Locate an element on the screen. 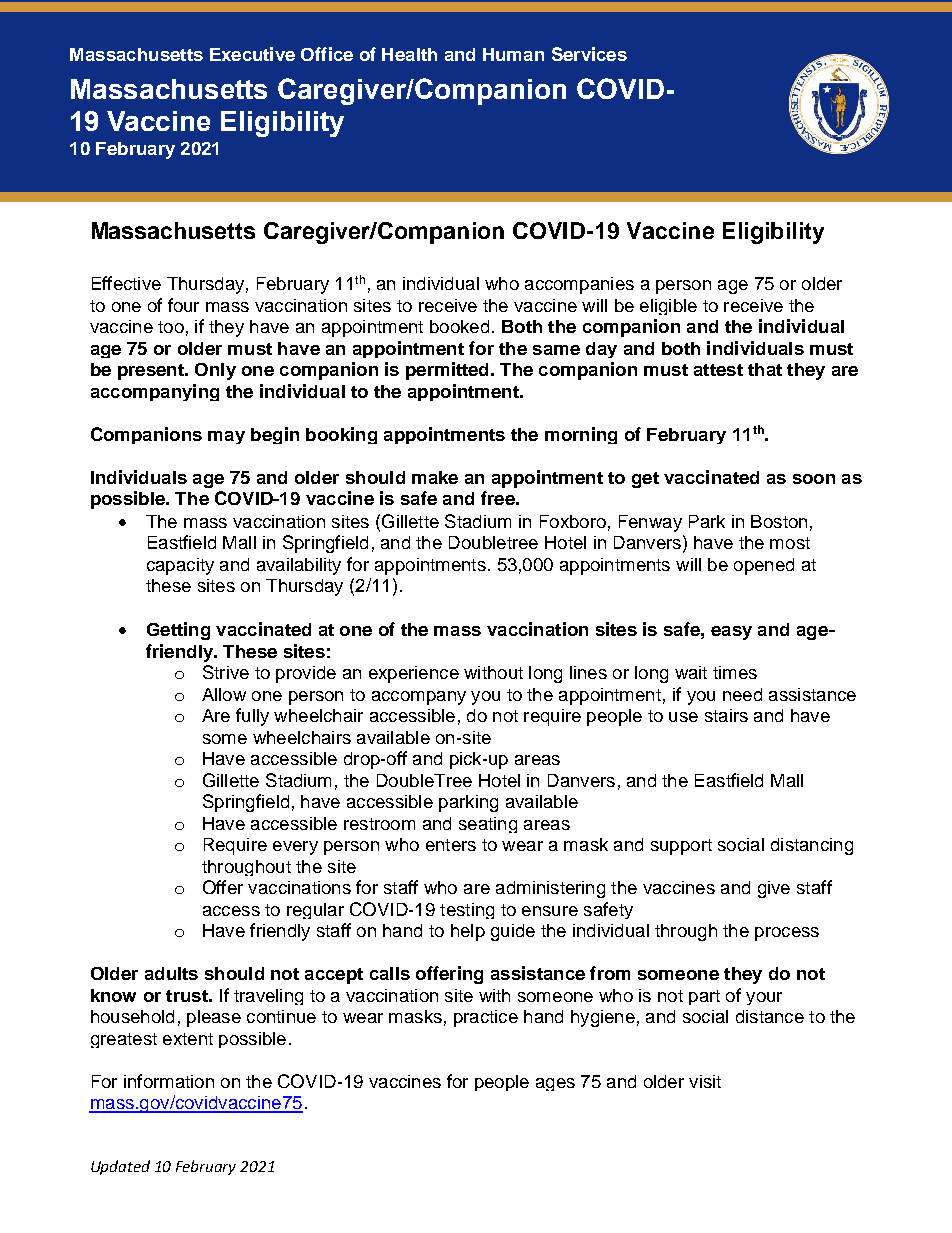 The width and height of the screenshot is (952, 1233). ages is located at coordinates (555, 1084).
